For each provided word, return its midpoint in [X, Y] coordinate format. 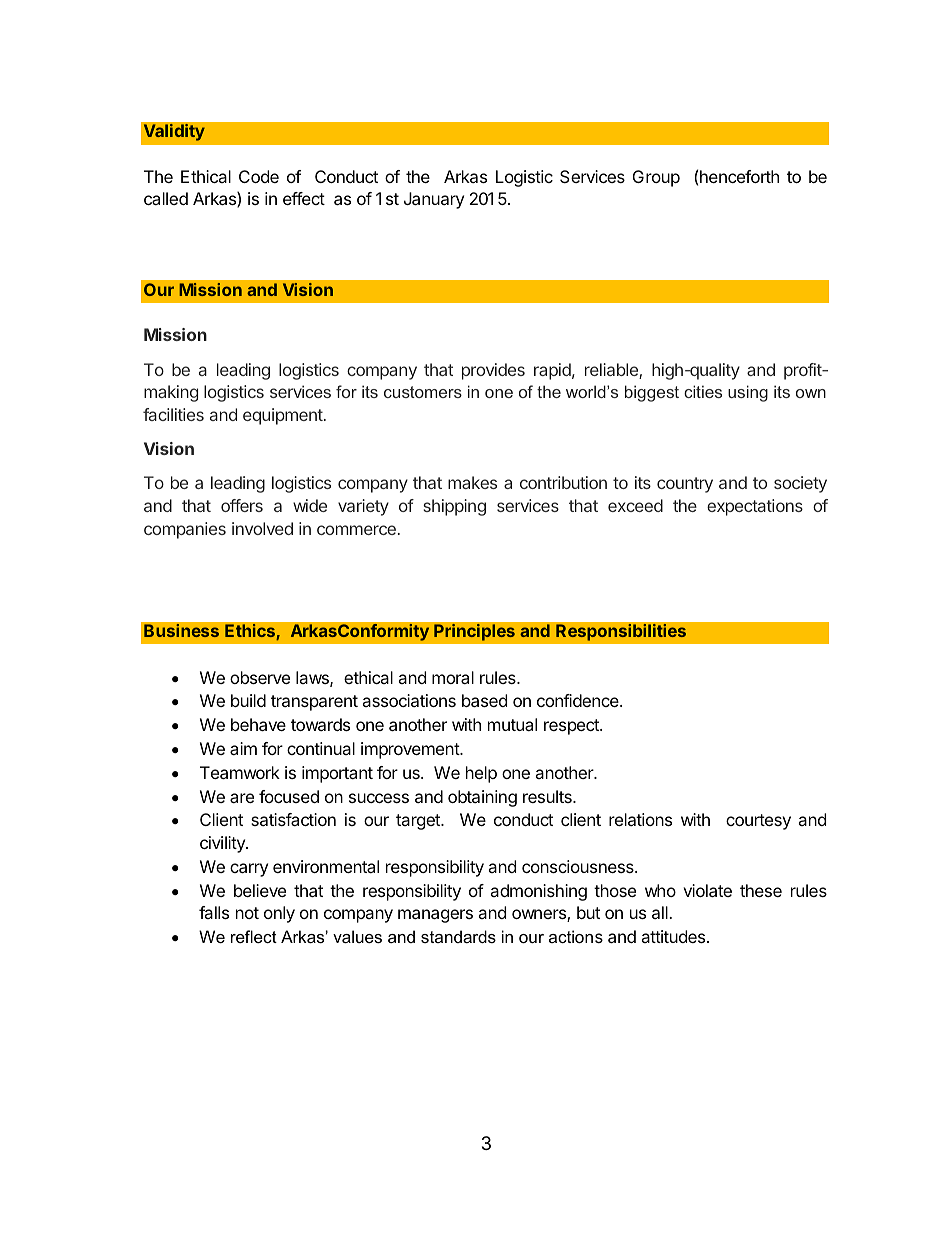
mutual [512, 724]
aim [243, 748]
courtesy [758, 822]
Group [656, 178]
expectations [755, 507]
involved [262, 528]
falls [214, 912]
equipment [283, 416]
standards [458, 936]
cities [703, 391]
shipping [454, 507]
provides [493, 371]
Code [259, 176]
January [434, 200]
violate [707, 890]
